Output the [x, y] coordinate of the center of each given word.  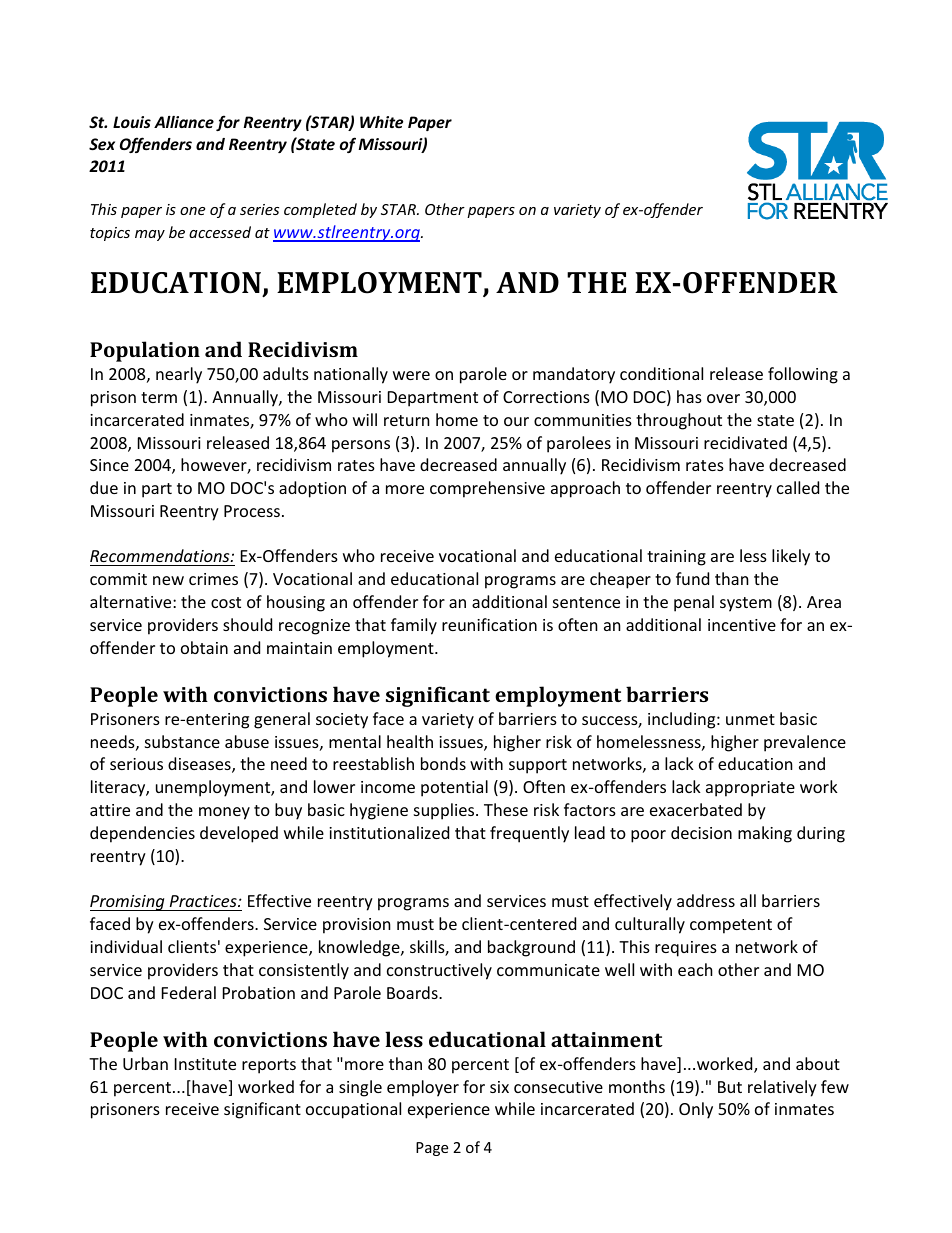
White [381, 122]
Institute [205, 1064]
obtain [204, 647]
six [499, 1087]
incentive [742, 625]
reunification [489, 624]
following [803, 375]
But [730, 1087]
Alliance [184, 122]
